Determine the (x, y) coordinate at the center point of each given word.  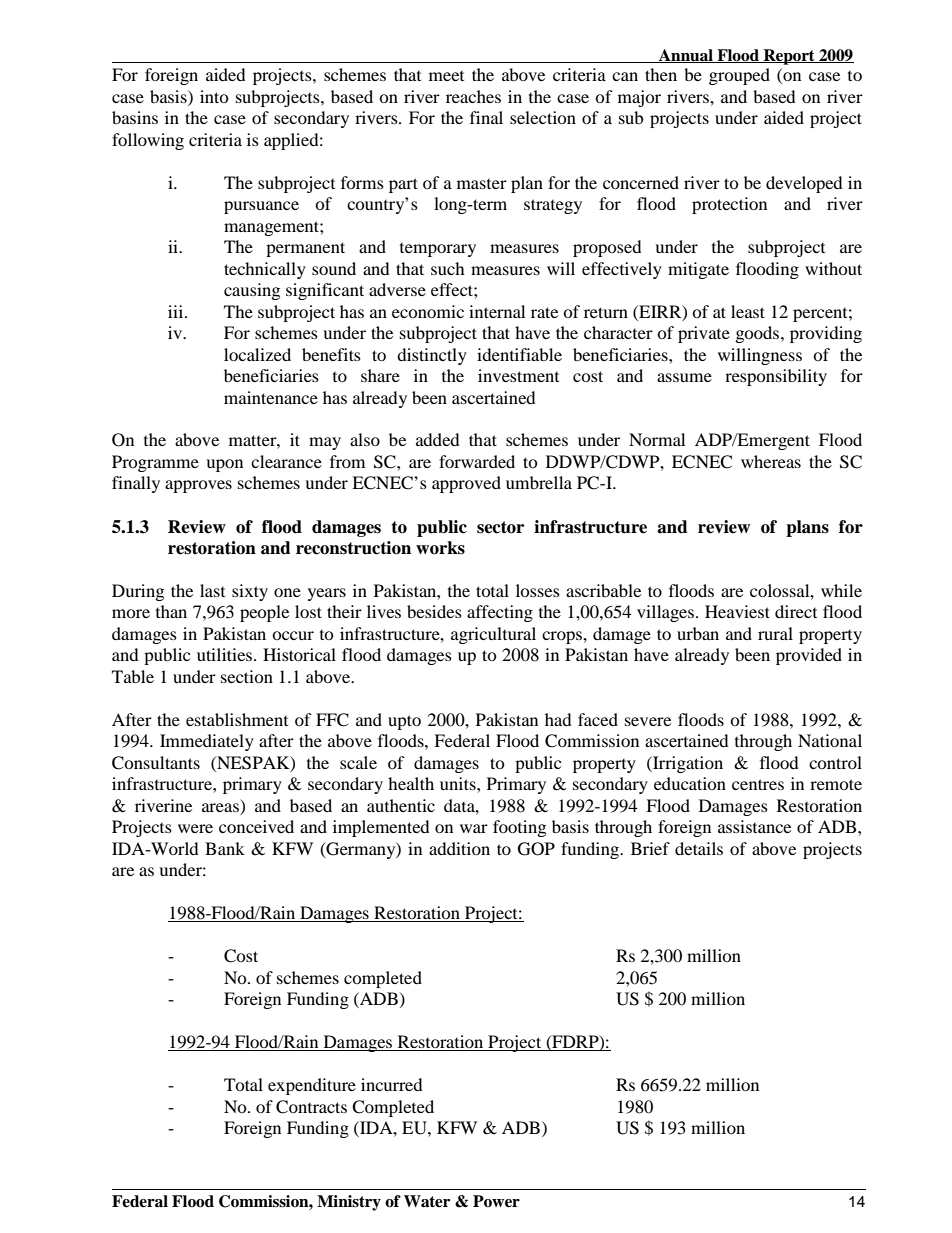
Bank (225, 848)
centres (758, 784)
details (699, 848)
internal (497, 311)
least (748, 311)
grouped (739, 76)
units (459, 783)
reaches (473, 96)
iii (177, 311)
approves (198, 486)
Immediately (207, 742)
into (214, 96)
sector (500, 527)
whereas (771, 461)
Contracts (311, 1107)
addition (459, 848)
